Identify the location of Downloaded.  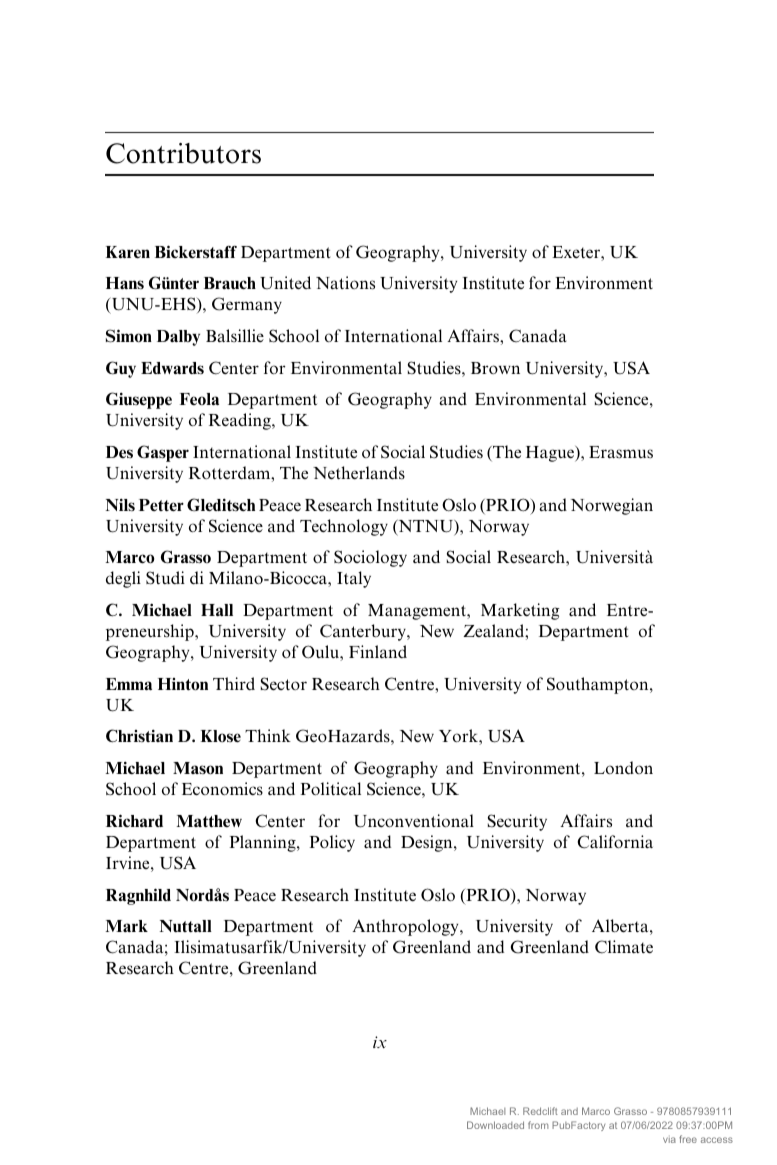
(495, 1125).
